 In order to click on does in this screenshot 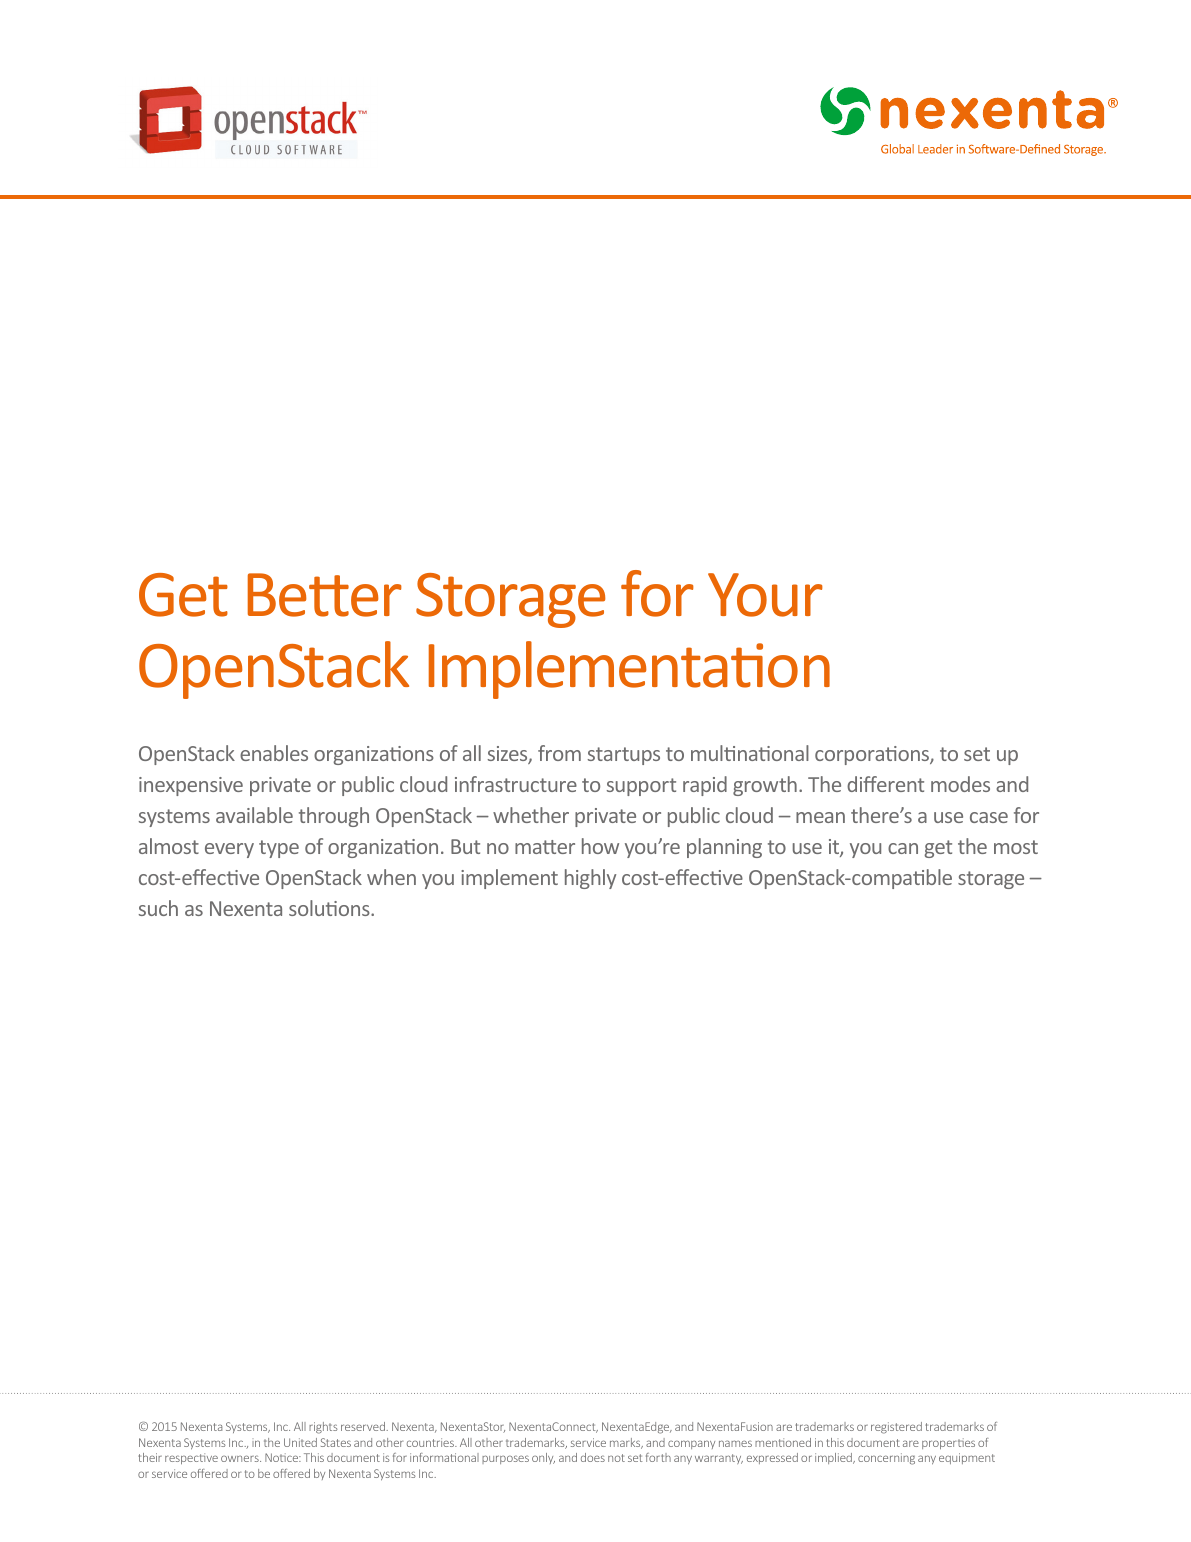, I will do `click(593, 1457)`.
